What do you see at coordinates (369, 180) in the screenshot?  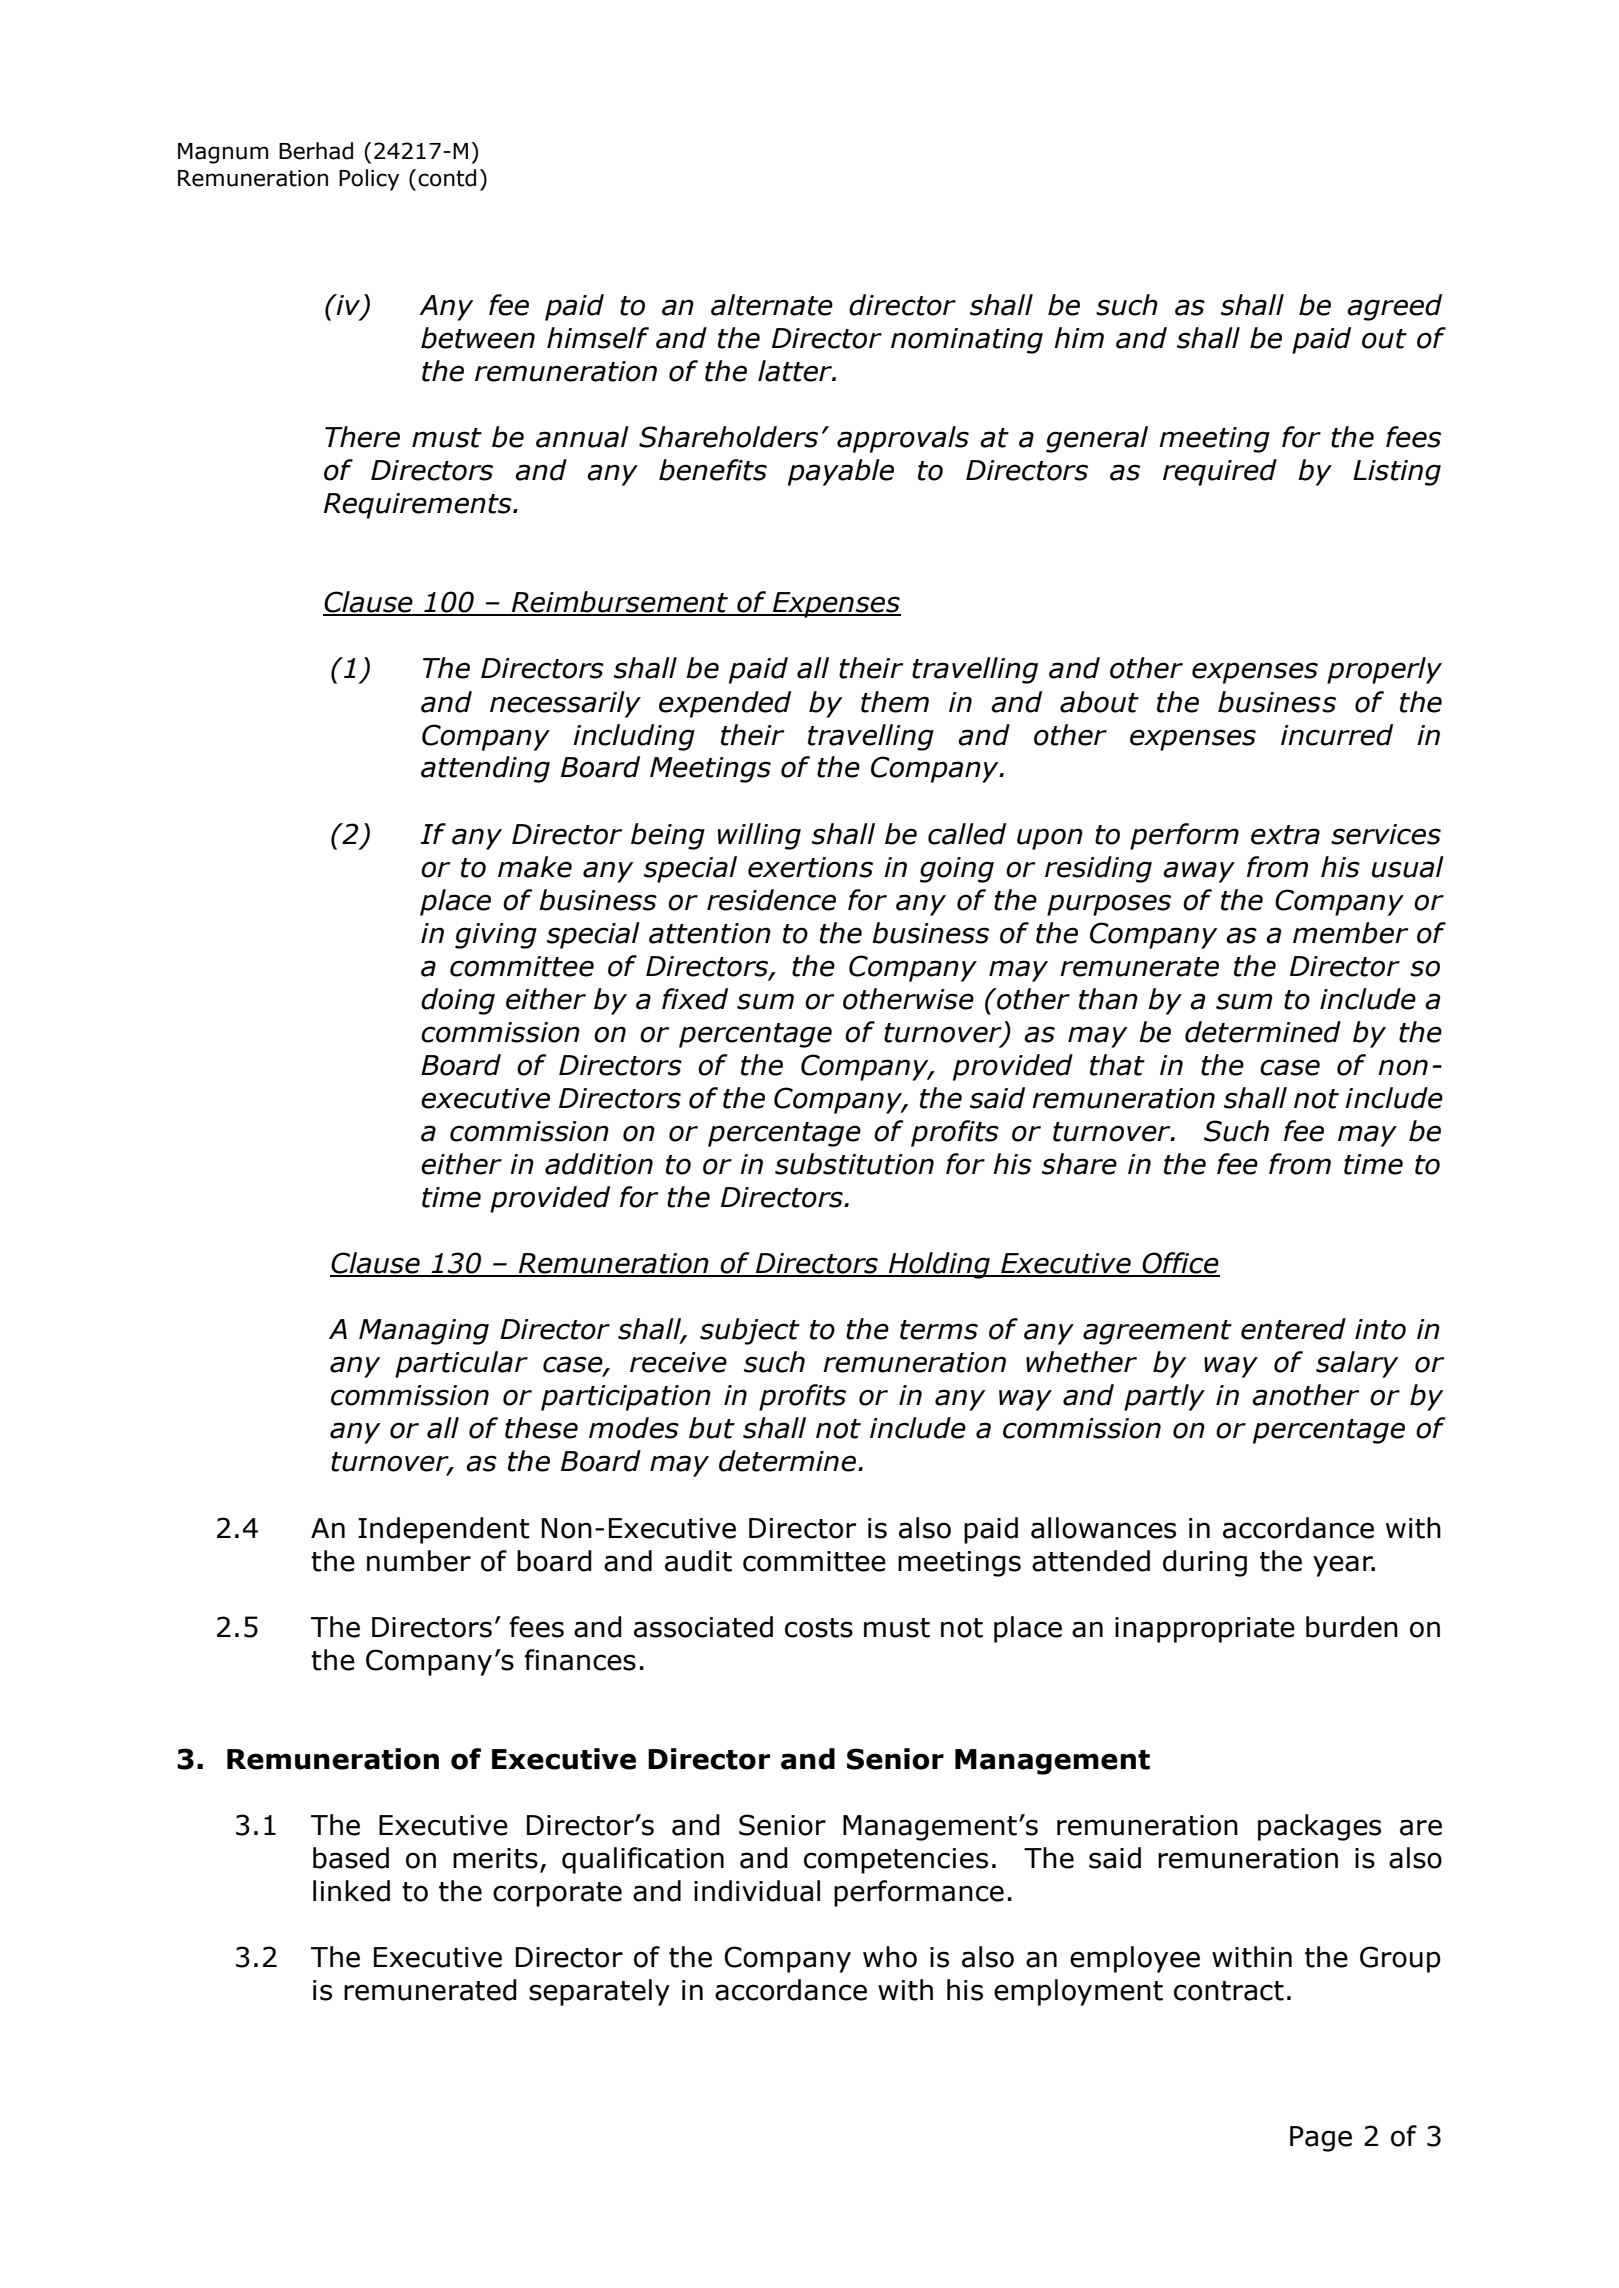 I see `Policy` at bounding box center [369, 180].
